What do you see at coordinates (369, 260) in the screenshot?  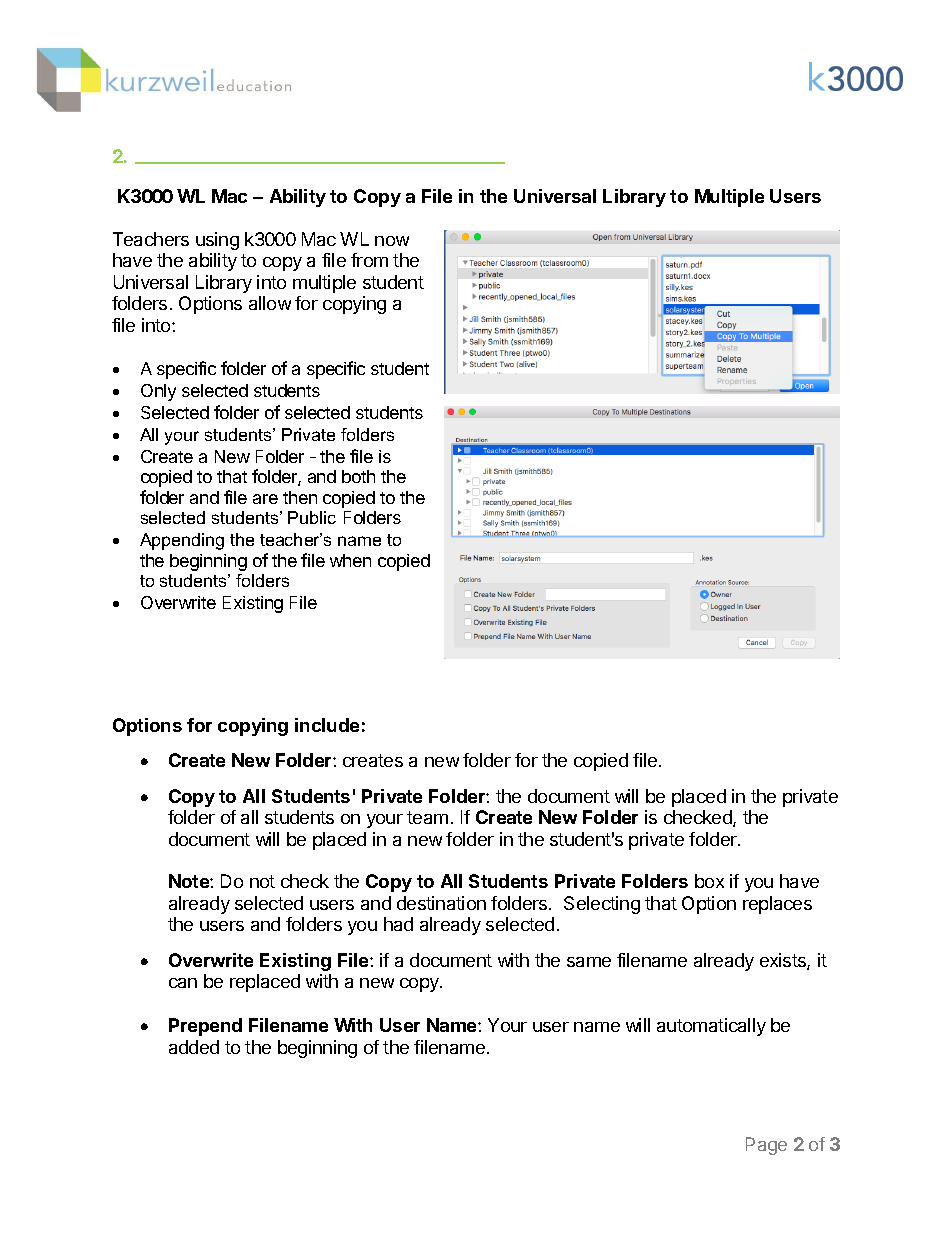 I see `from` at bounding box center [369, 260].
